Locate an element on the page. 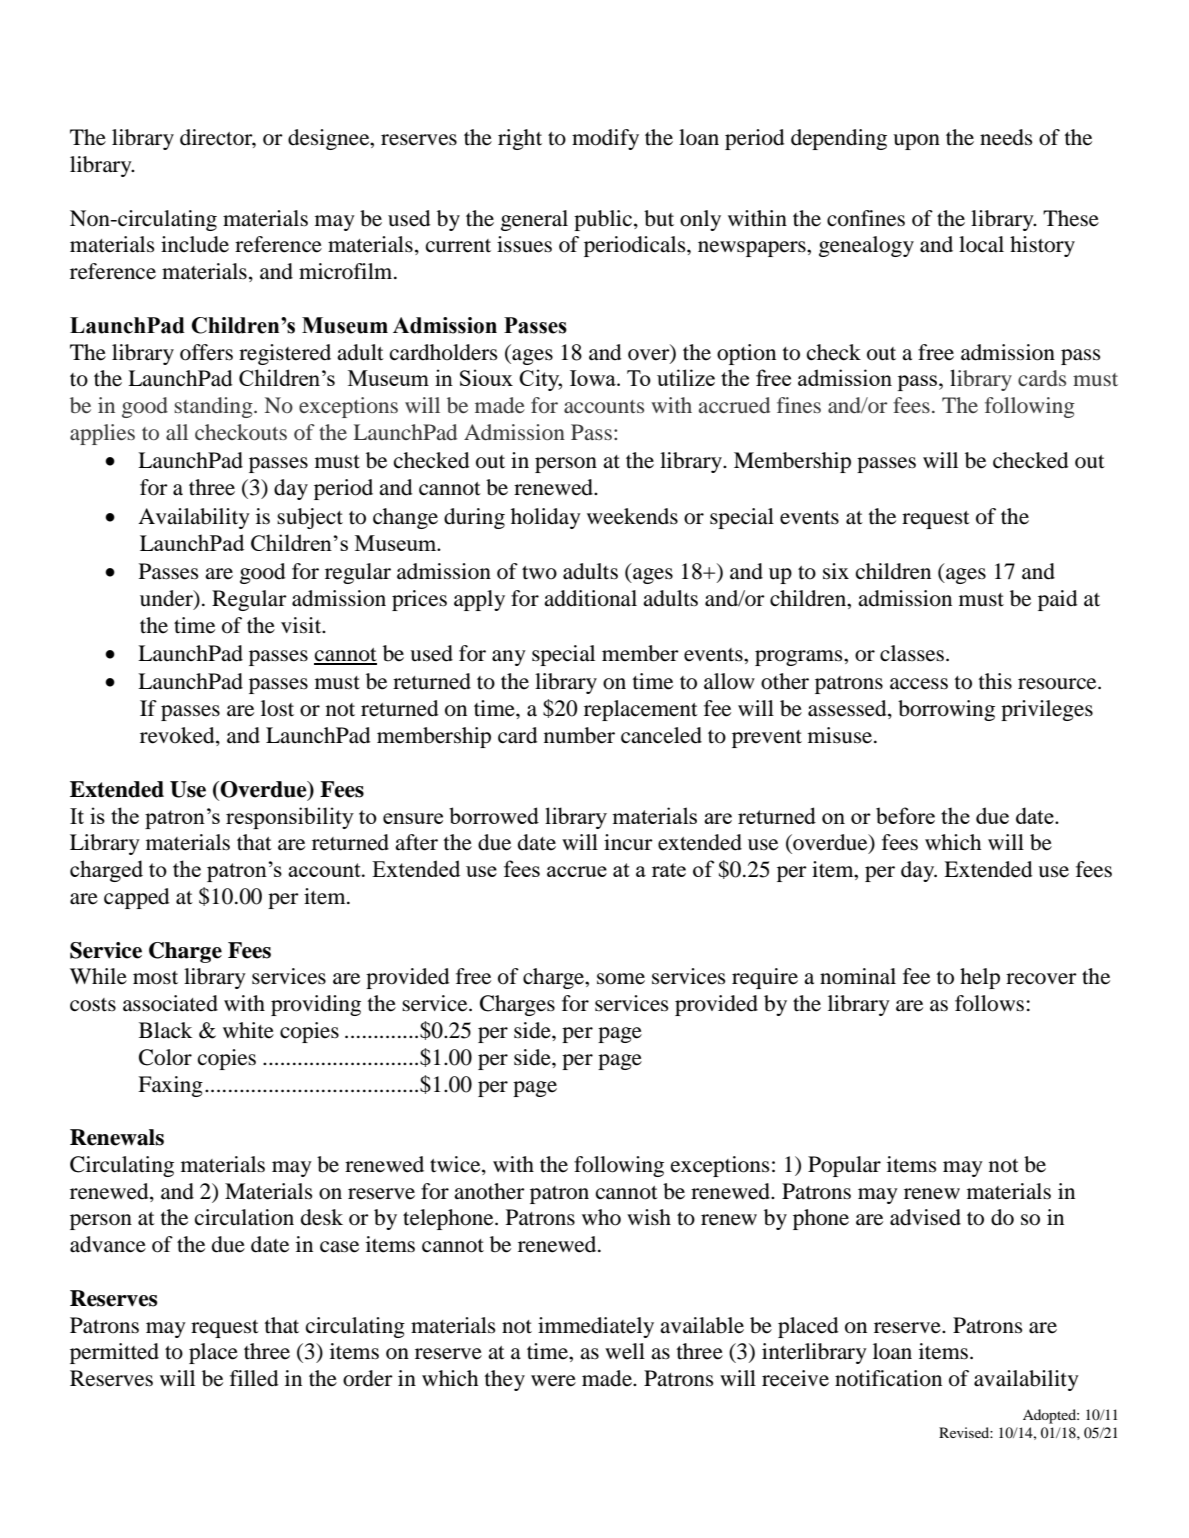 The height and width of the page is (1538, 1189). number is located at coordinates (579, 735).
